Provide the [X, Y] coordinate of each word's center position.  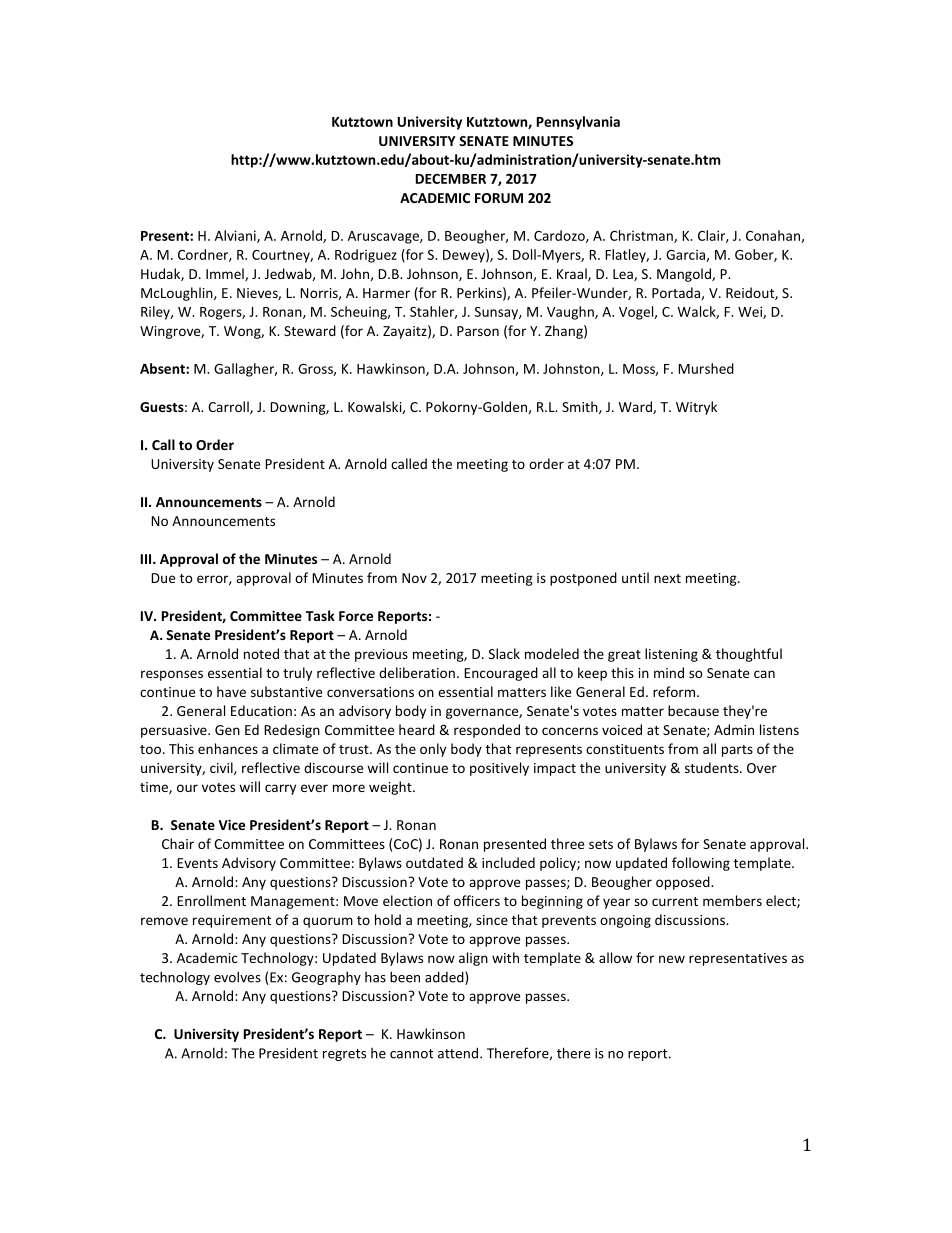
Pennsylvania [578, 123]
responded [487, 731]
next [667, 578]
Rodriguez [366, 256]
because [693, 710]
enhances [228, 748]
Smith [581, 407]
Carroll [229, 407]
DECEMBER [451, 179]
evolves [237, 977]
